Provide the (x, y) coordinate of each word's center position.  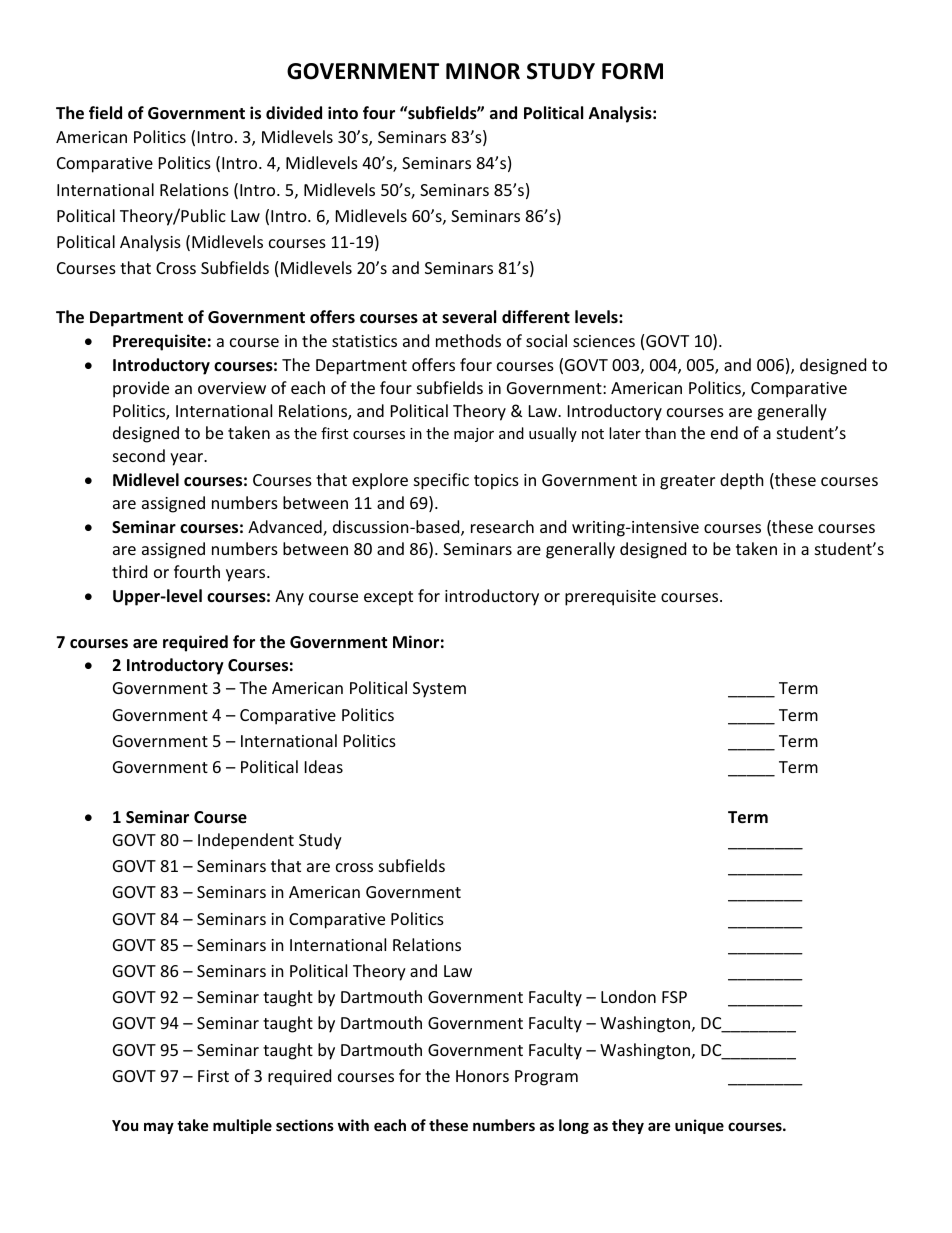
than (660, 433)
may (159, 1128)
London (628, 996)
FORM (632, 71)
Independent (246, 841)
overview (232, 388)
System (439, 690)
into (343, 113)
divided (294, 113)
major (474, 435)
